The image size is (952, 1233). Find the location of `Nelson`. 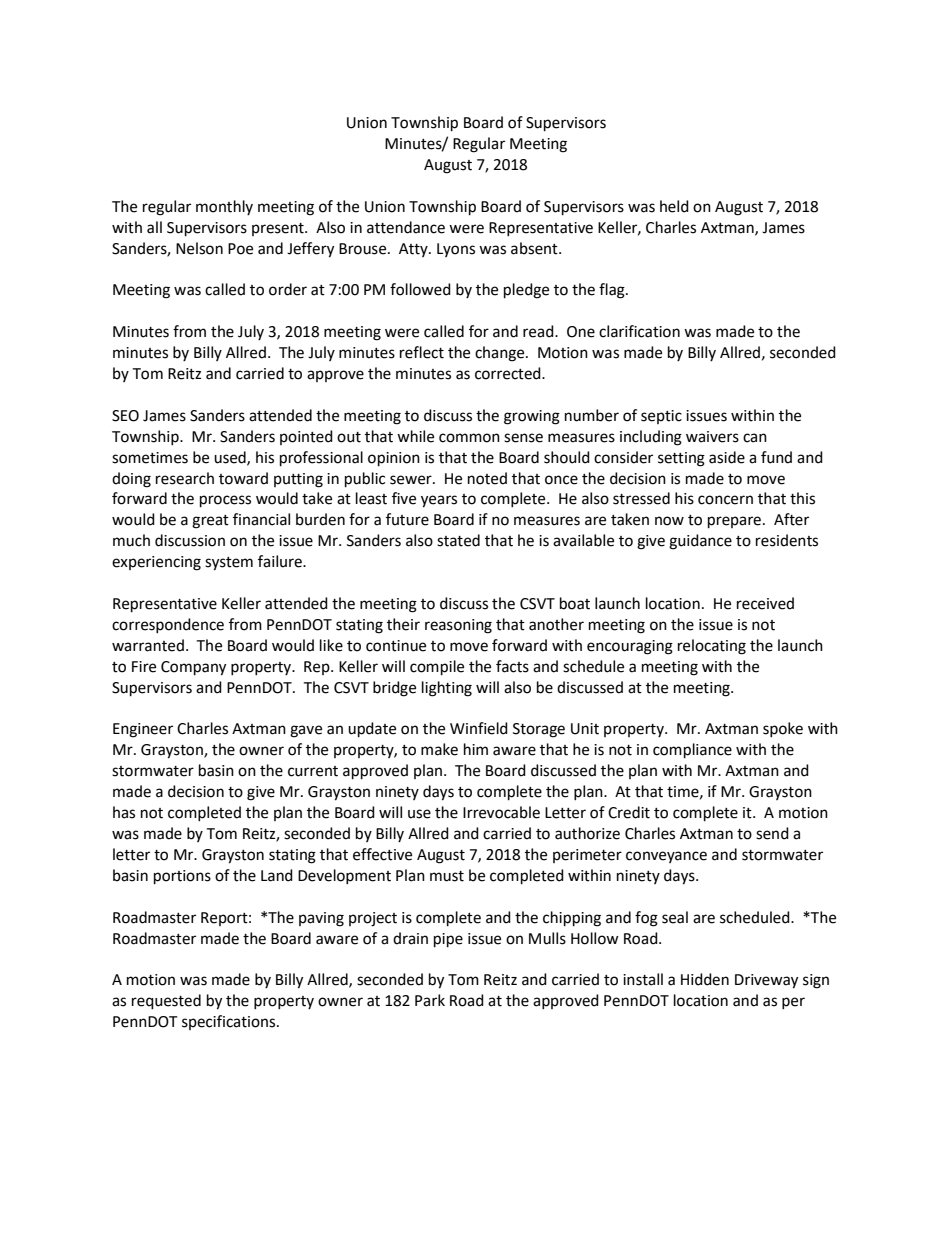

Nelson is located at coordinates (199, 248).
